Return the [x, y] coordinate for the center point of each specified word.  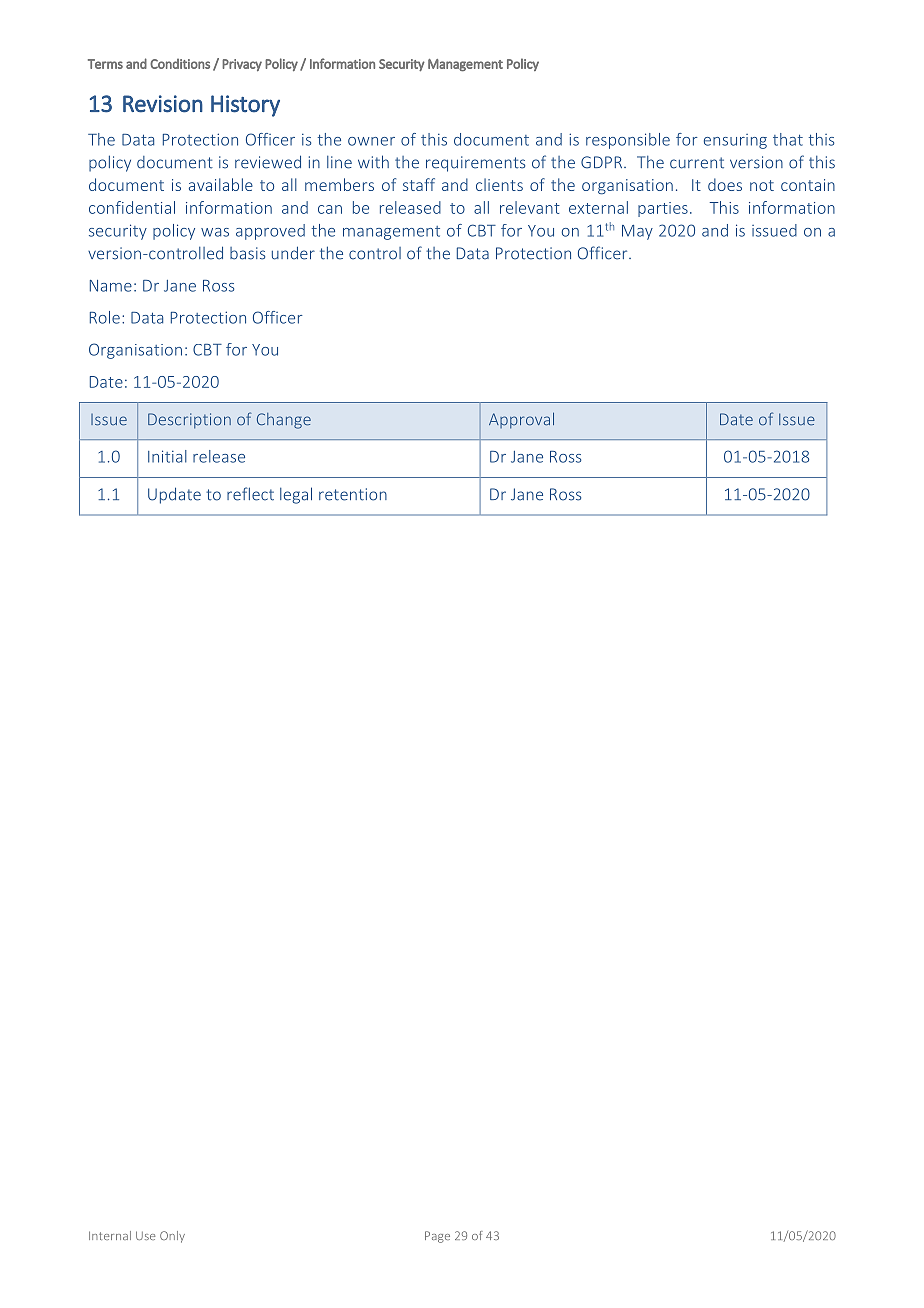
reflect [250, 494]
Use [146, 1235]
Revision [163, 104]
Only [172, 1237]
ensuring [735, 141]
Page [437, 1237]
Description [189, 421]
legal [296, 495]
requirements [475, 164]
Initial [167, 456]
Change [284, 421]
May [637, 232]
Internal [110, 1235]
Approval [521, 420]
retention [353, 494]
